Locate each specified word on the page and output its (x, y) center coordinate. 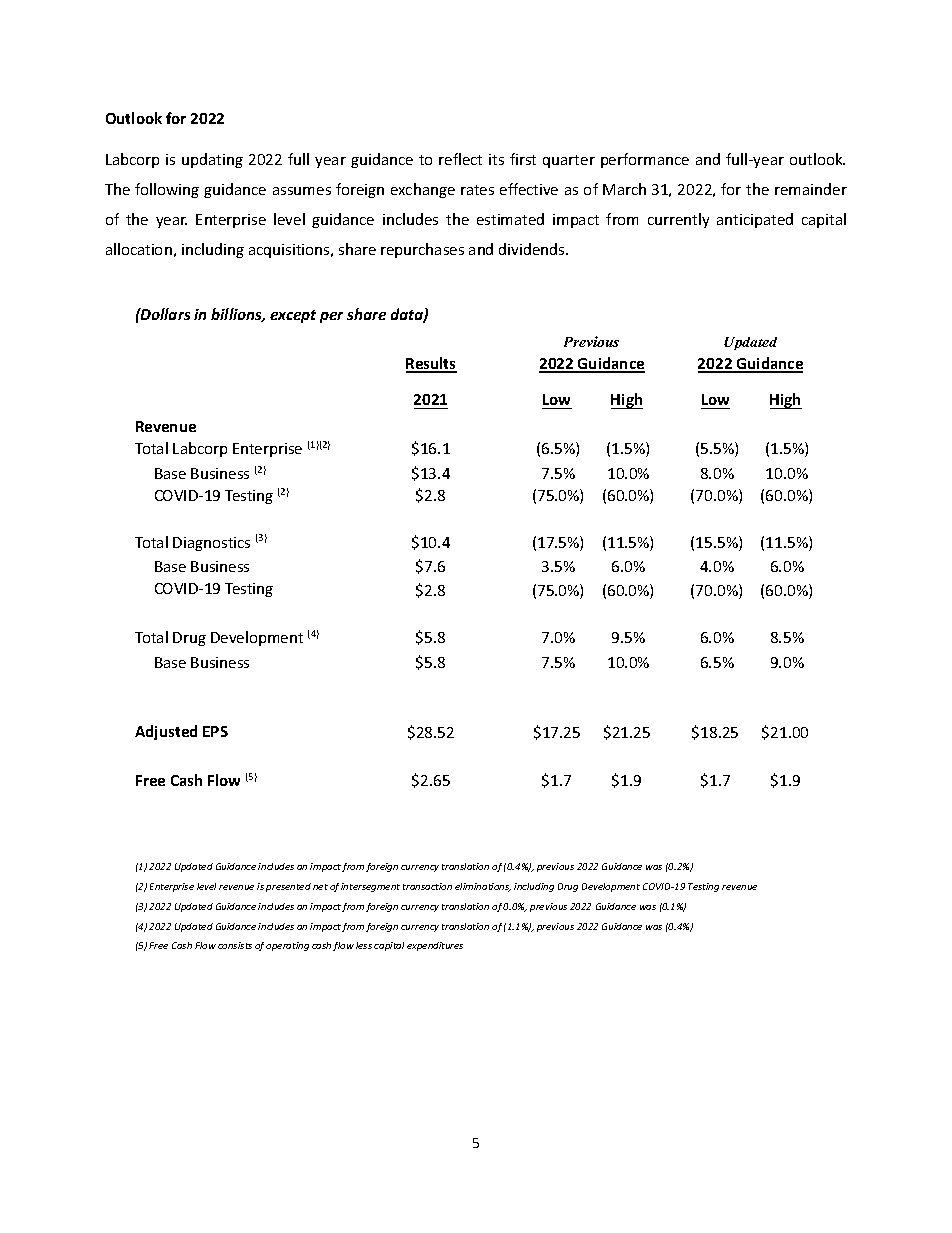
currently (678, 220)
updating (212, 160)
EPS (215, 731)
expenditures (435, 946)
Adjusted (166, 732)
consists (235, 945)
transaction (427, 886)
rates (477, 190)
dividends (533, 249)
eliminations (483, 887)
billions (238, 315)
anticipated (755, 220)
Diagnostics (211, 544)
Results (431, 364)
